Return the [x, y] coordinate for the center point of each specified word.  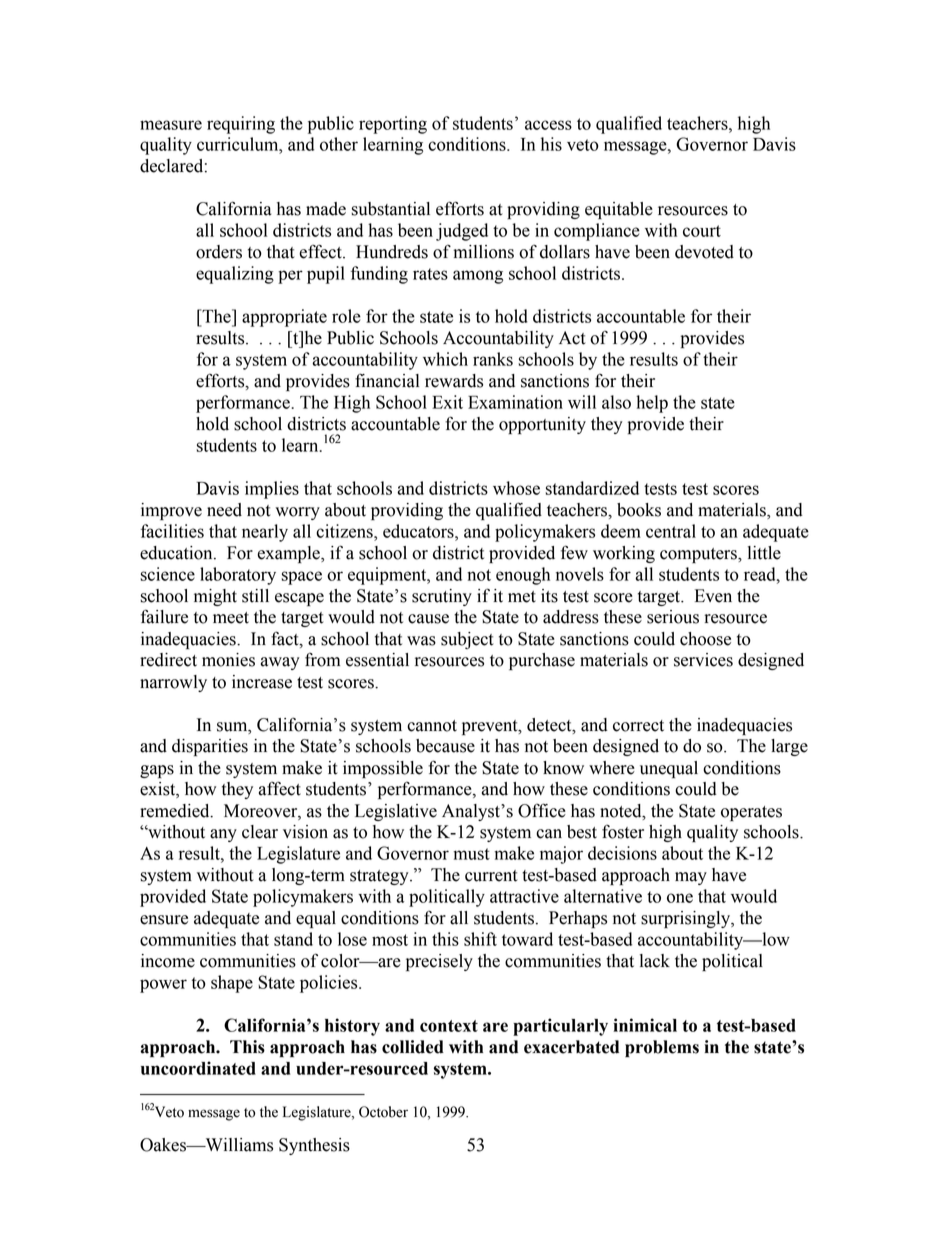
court [702, 231]
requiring [241, 125]
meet [231, 618]
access [548, 125]
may [691, 878]
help [652, 404]
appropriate [284, 318]
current [491, 876]
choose [705, 639]
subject [467, 640]
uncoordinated [198, 1068]
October [383, 1112]
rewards [454, 381]
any [223, 835]
